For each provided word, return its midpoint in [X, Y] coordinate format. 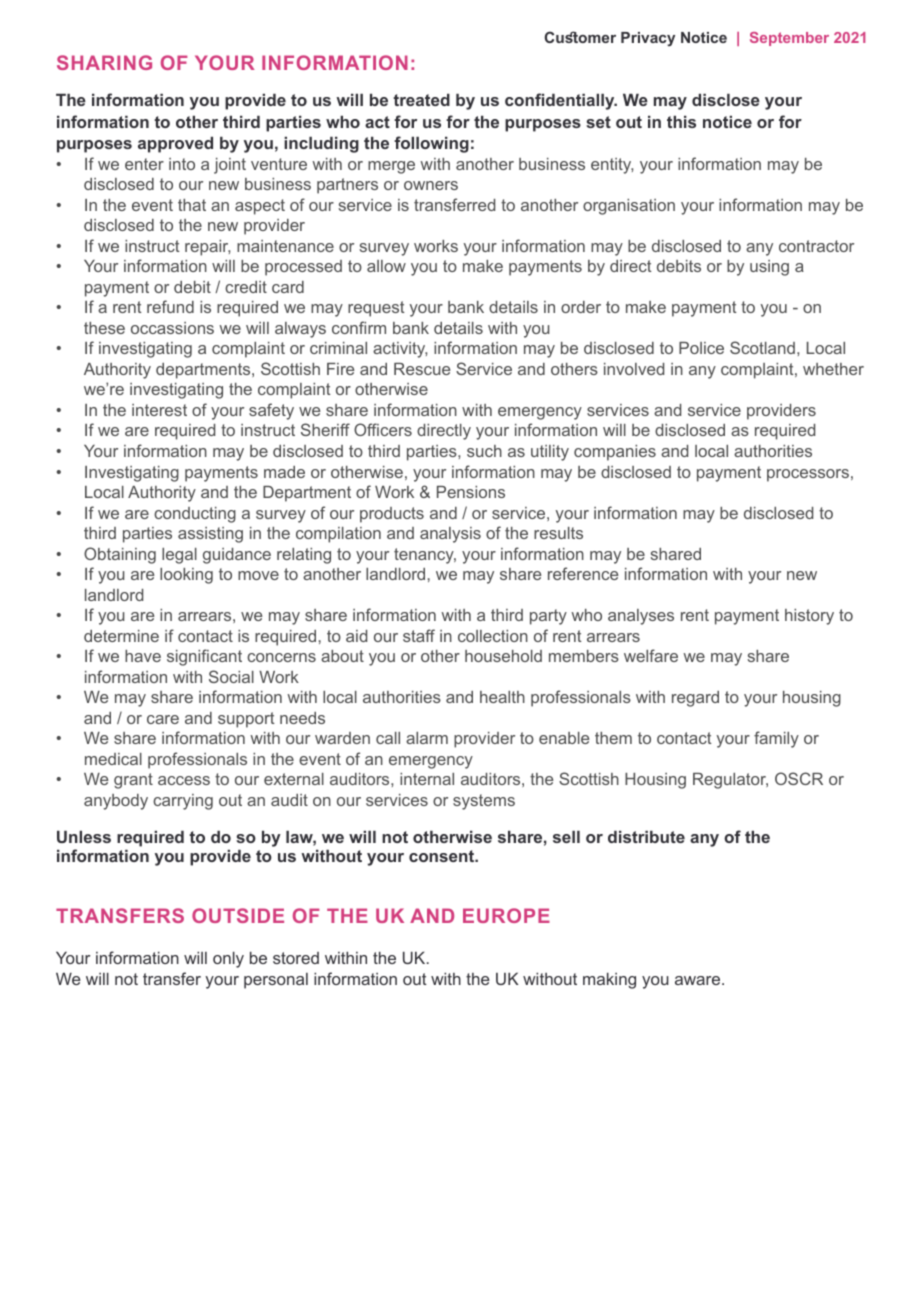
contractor [816, 246]
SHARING [104, 62]
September [789, 39]
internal [427, 779]
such [484, 451]
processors [808, 475]
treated [421, 99]
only [228, 959]
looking [186, 576]
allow [386, 266]
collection [493, 636]
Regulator [730, 781]
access [184, 780]
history [809, 617]
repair [207, 248]
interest [159, 410]
